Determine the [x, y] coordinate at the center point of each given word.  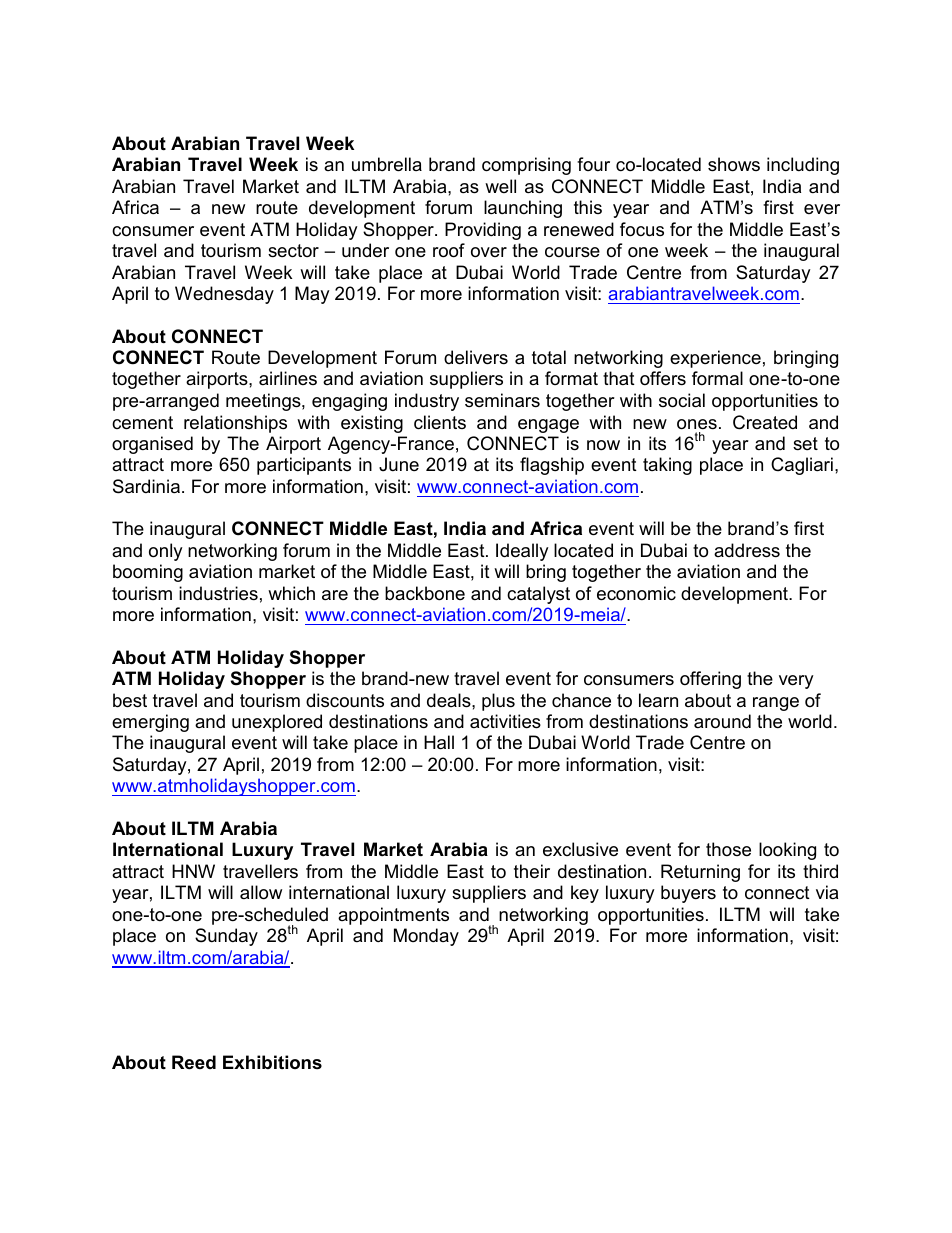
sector [293, 251]
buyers [688, 894]
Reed [194, 1062]
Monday [426, 937]
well [500, 186]
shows [734, 164]
